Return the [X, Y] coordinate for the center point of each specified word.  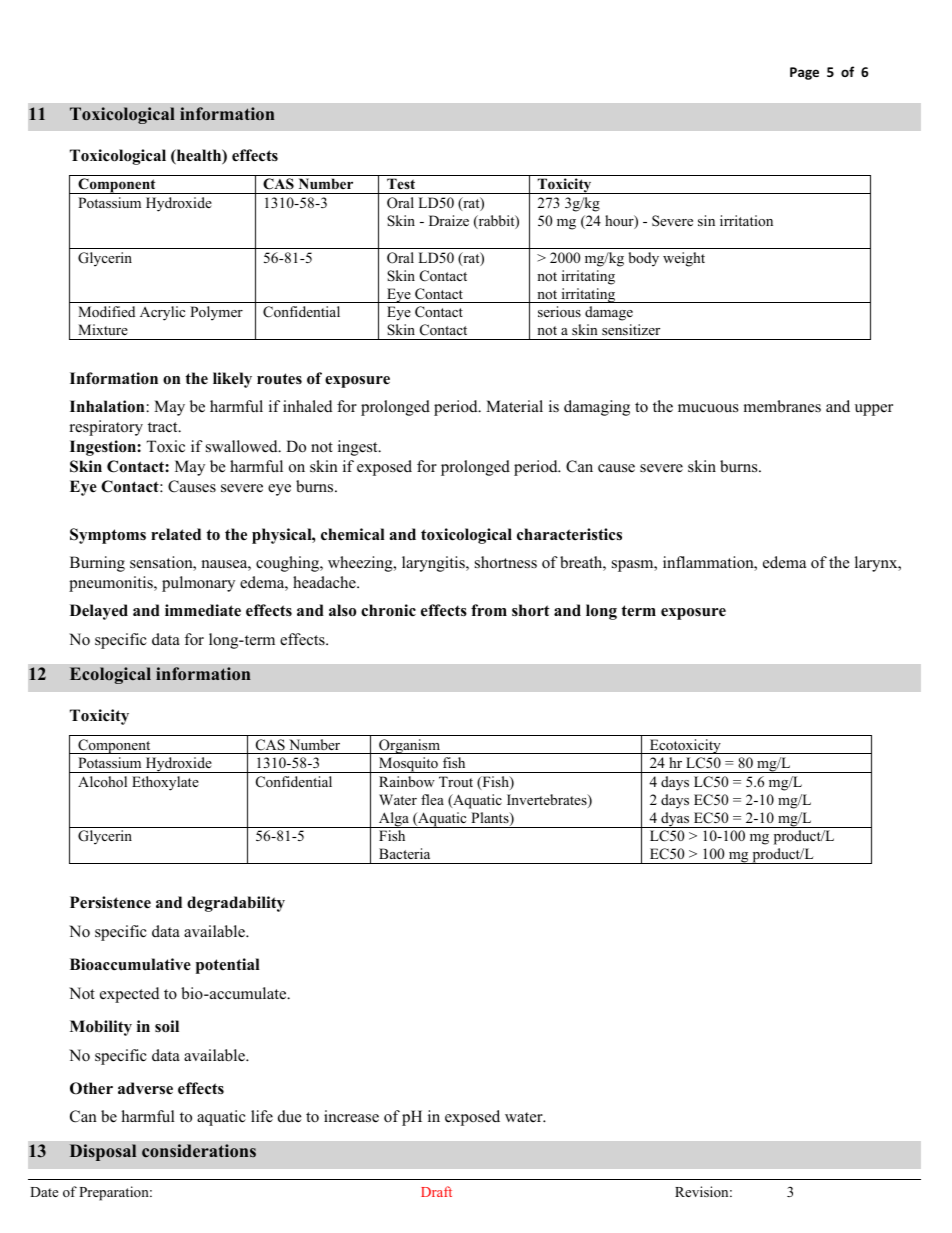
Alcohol [102, 781]
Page [804, 73]
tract [164, 427]
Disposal [103, 1152]
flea [432, 799]
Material [514, 406]
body [643, 259]
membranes [782, 406]
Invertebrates [548, 801]
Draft [436, 1191]
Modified [106, 311]
